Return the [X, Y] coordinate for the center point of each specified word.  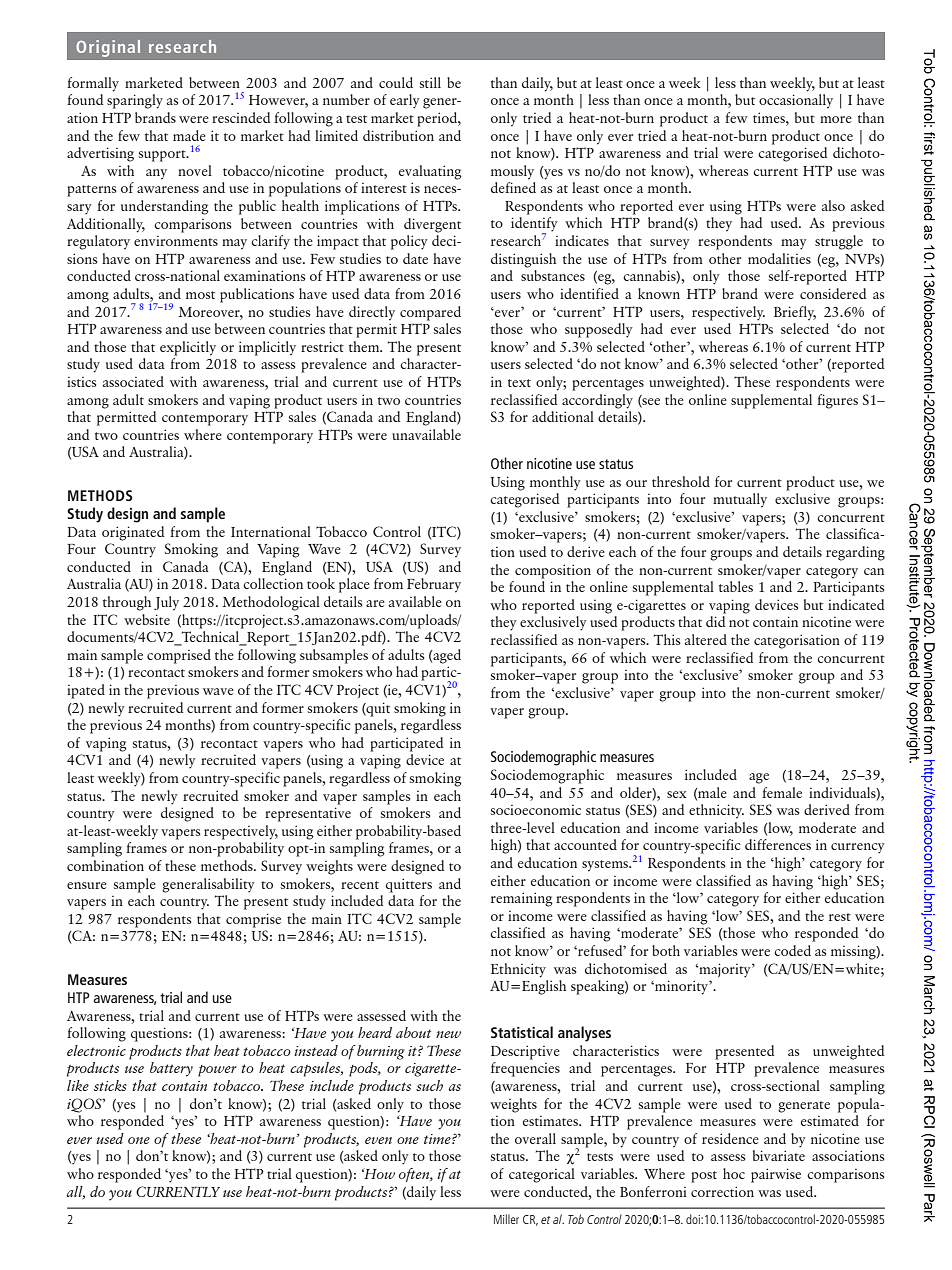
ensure [87, 885]
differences [778, 844]
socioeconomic [536, 810]
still [430, 82]
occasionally [796, 101]
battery [171, 1069]
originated [133, 533]
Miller [506, 1219]
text [519, 383]
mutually [740, 500]
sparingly [135, 101]
